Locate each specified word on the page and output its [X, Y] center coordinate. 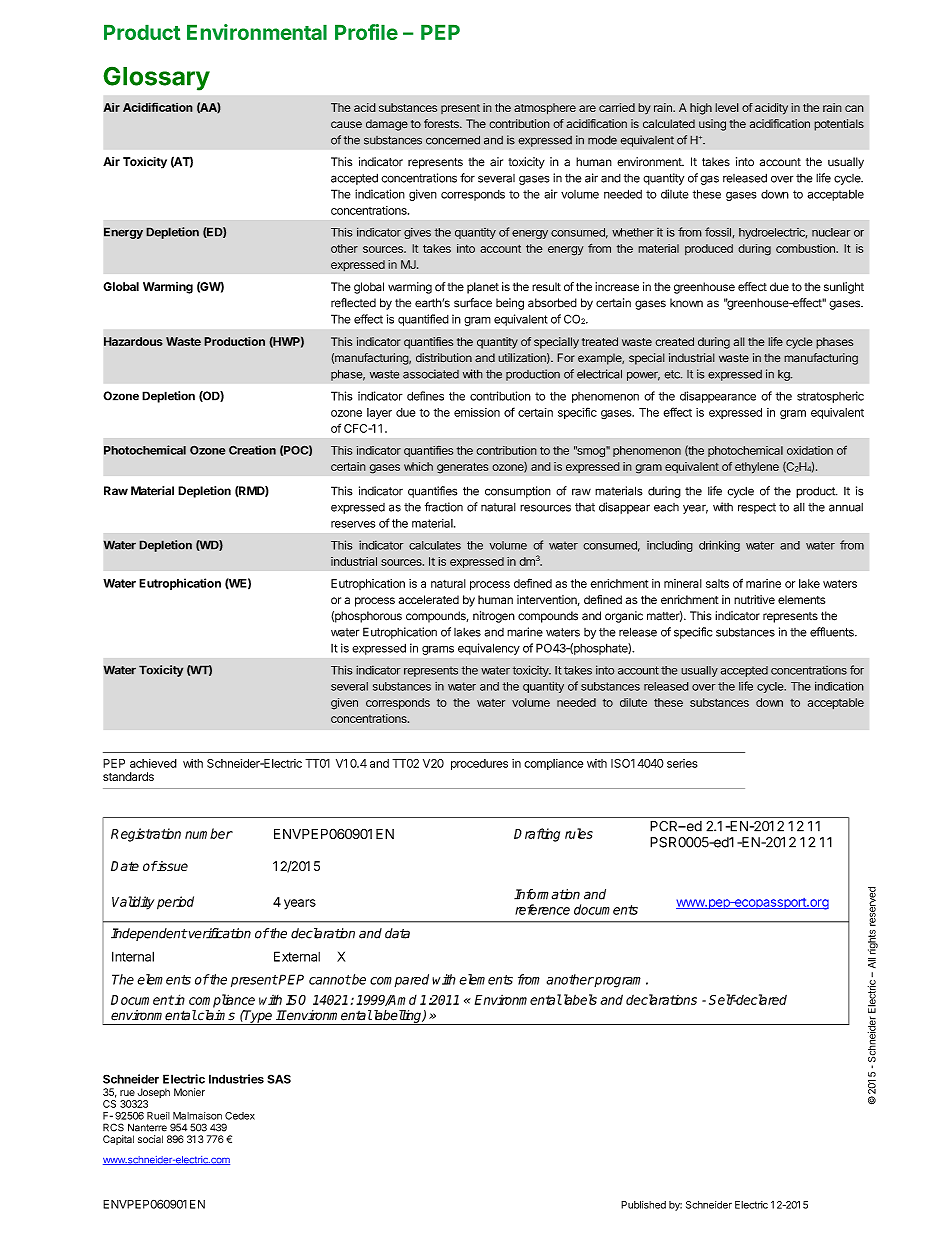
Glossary [156, 78]
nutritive [754, 599]
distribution [444, 358]
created [674, 341]
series [682, 763]
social [150, 1139]
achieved [153, 763]
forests [442, 123]
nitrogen [494, 617]
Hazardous [133, 341]
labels [579, 999]
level [727, 107]
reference [542, 909]
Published [643, 1205]
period [175, 903]
